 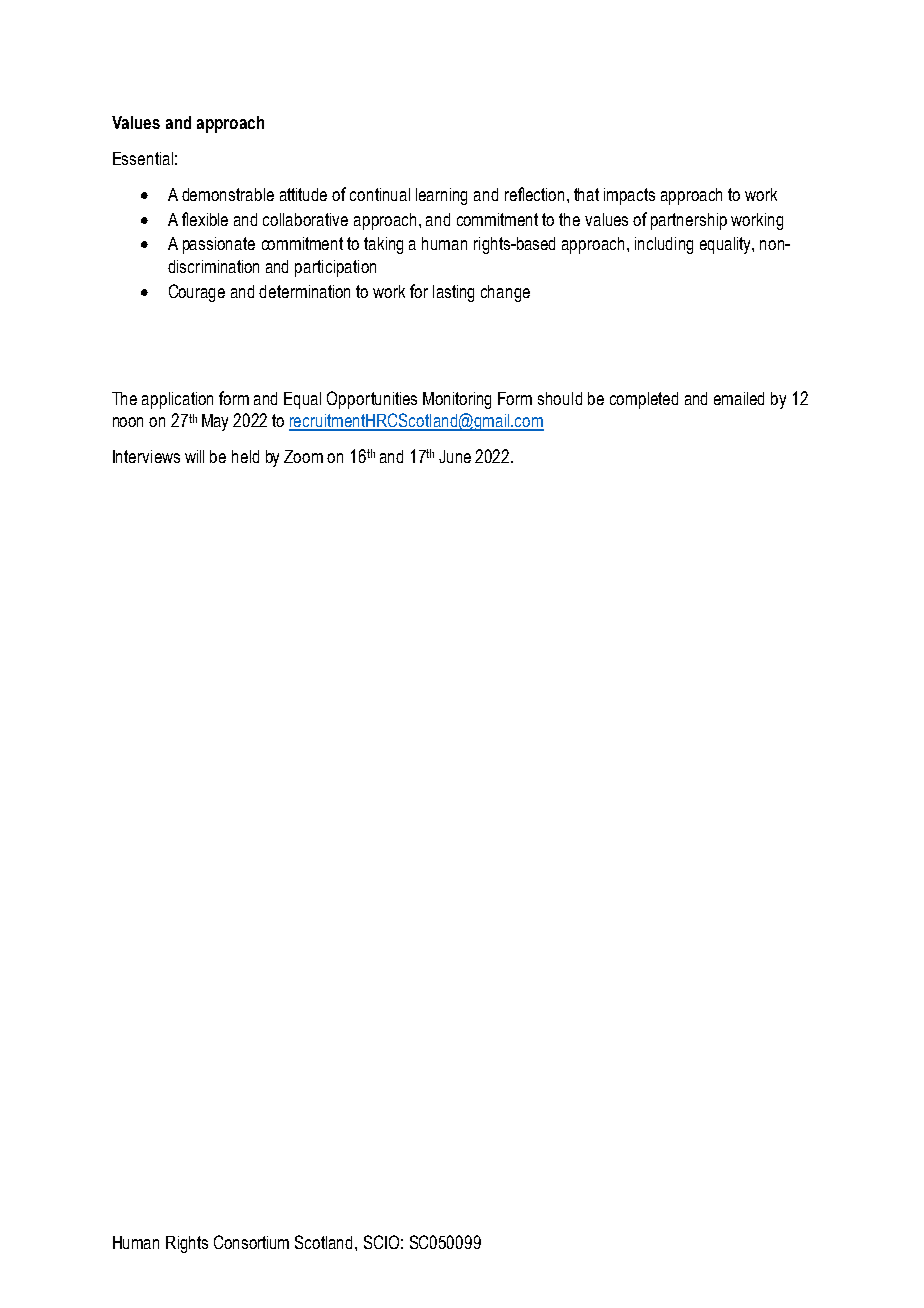 I want to click on Consortium, so click(x=251, y=1242).
